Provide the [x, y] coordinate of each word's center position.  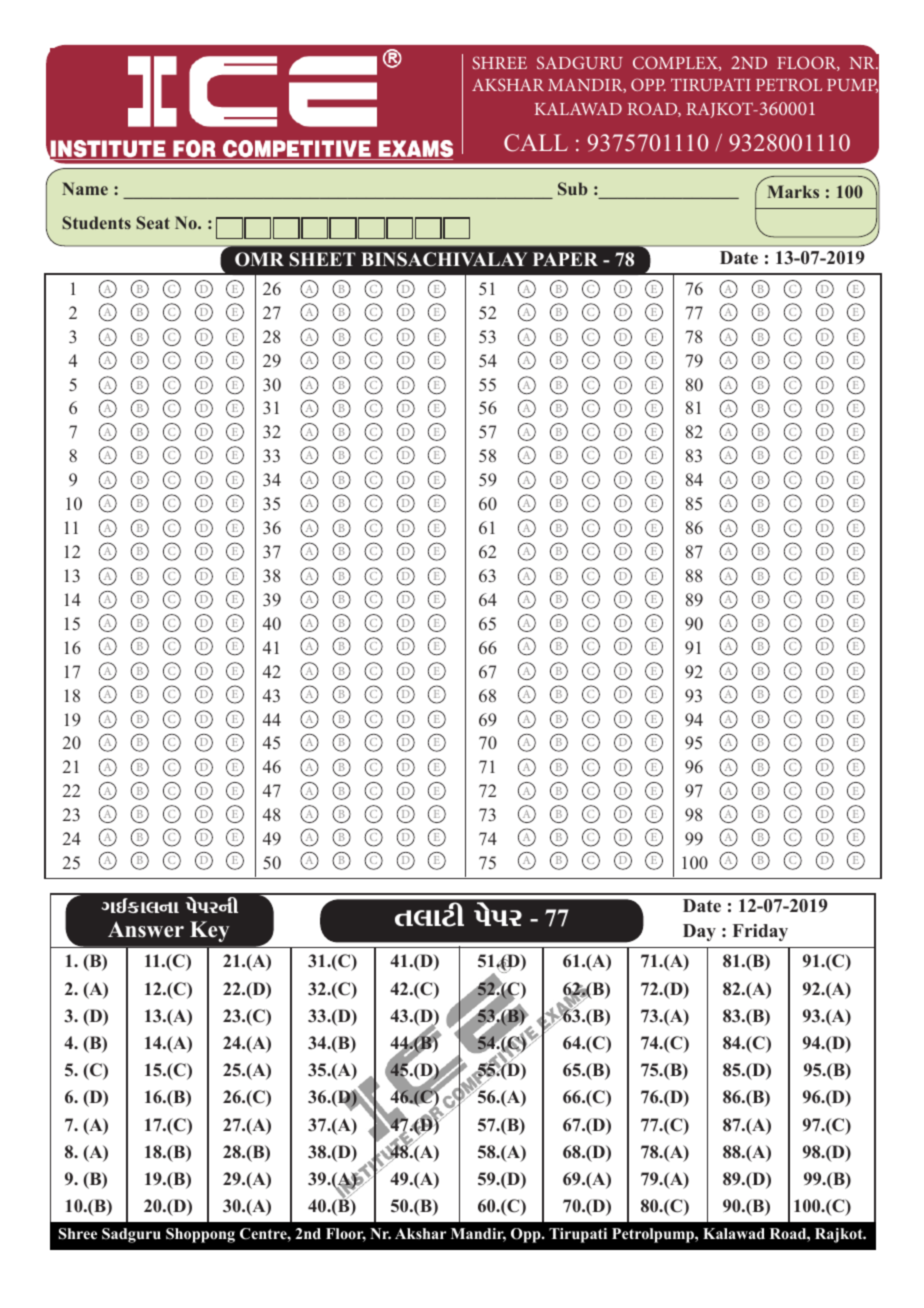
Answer [146, 929]
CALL [536, 143]
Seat [153, 223]
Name [85, 188]
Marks [793, 191]
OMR [259, 259]
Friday [760, 932]
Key [209, 931]
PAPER [565, 259]
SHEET [323, 259]
